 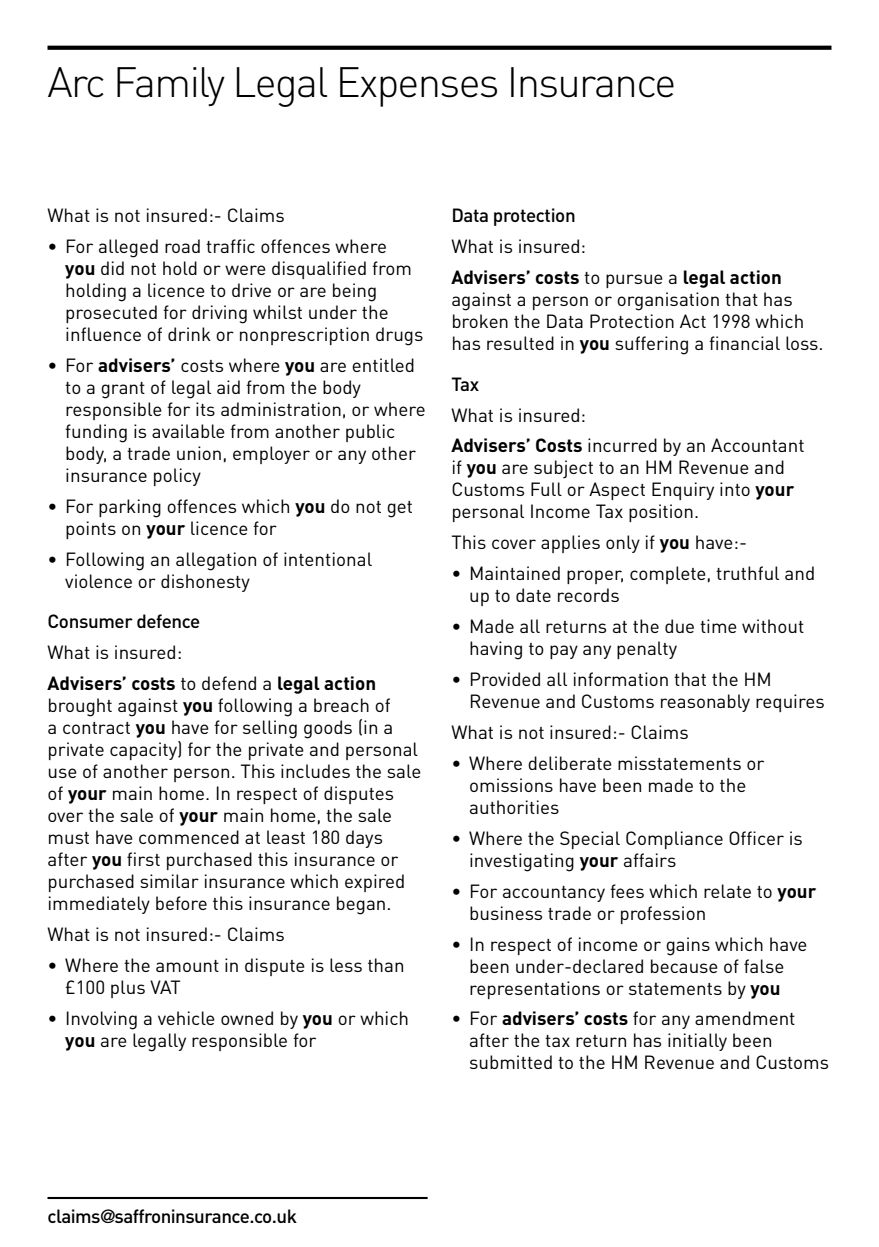 I want to click on truthful, so click(x=747, y=573).
